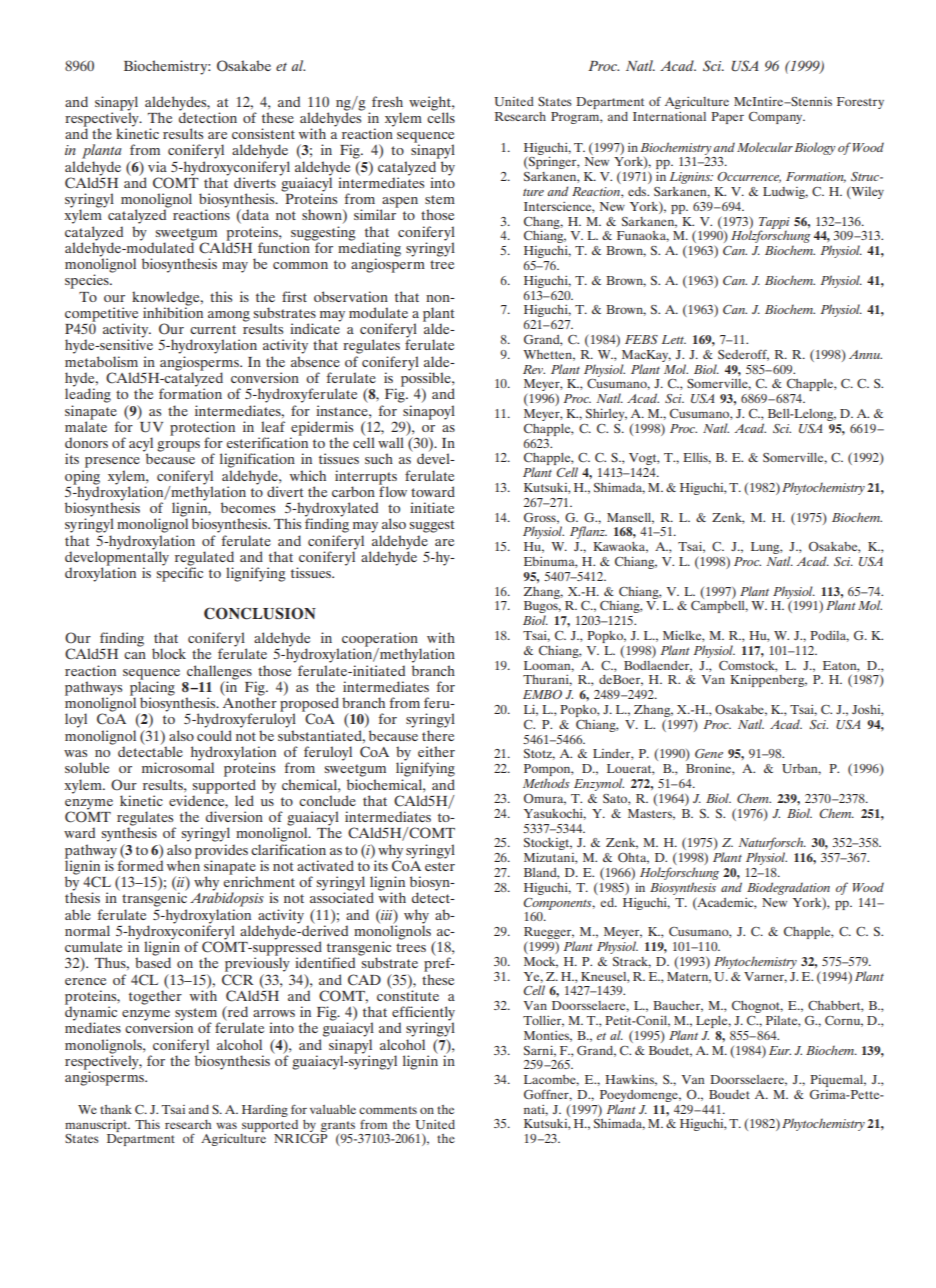  I want to click on Mansell, so click(630, 518).
